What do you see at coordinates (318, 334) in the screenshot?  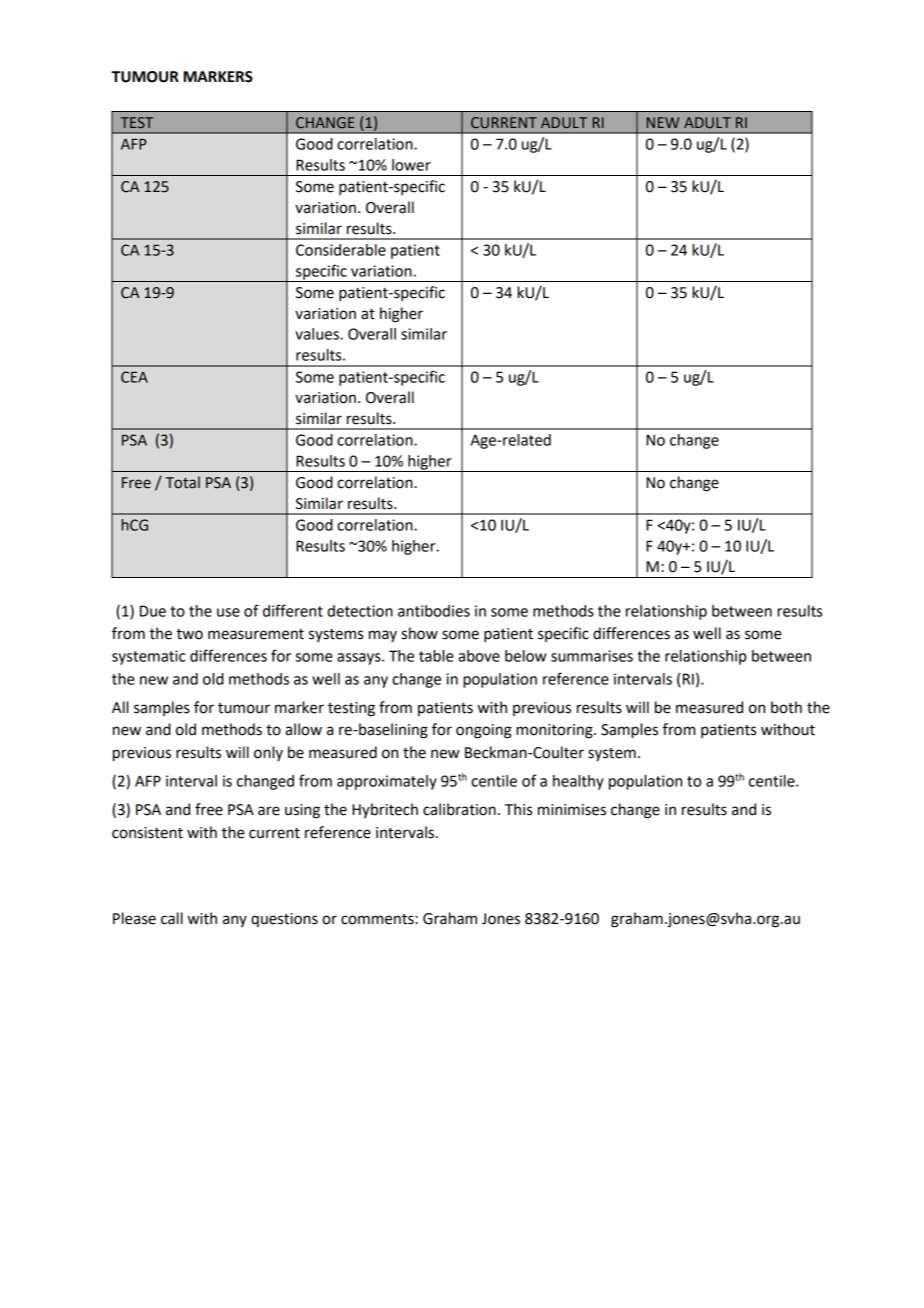 I see `values` at bounding box center [318, 334].
